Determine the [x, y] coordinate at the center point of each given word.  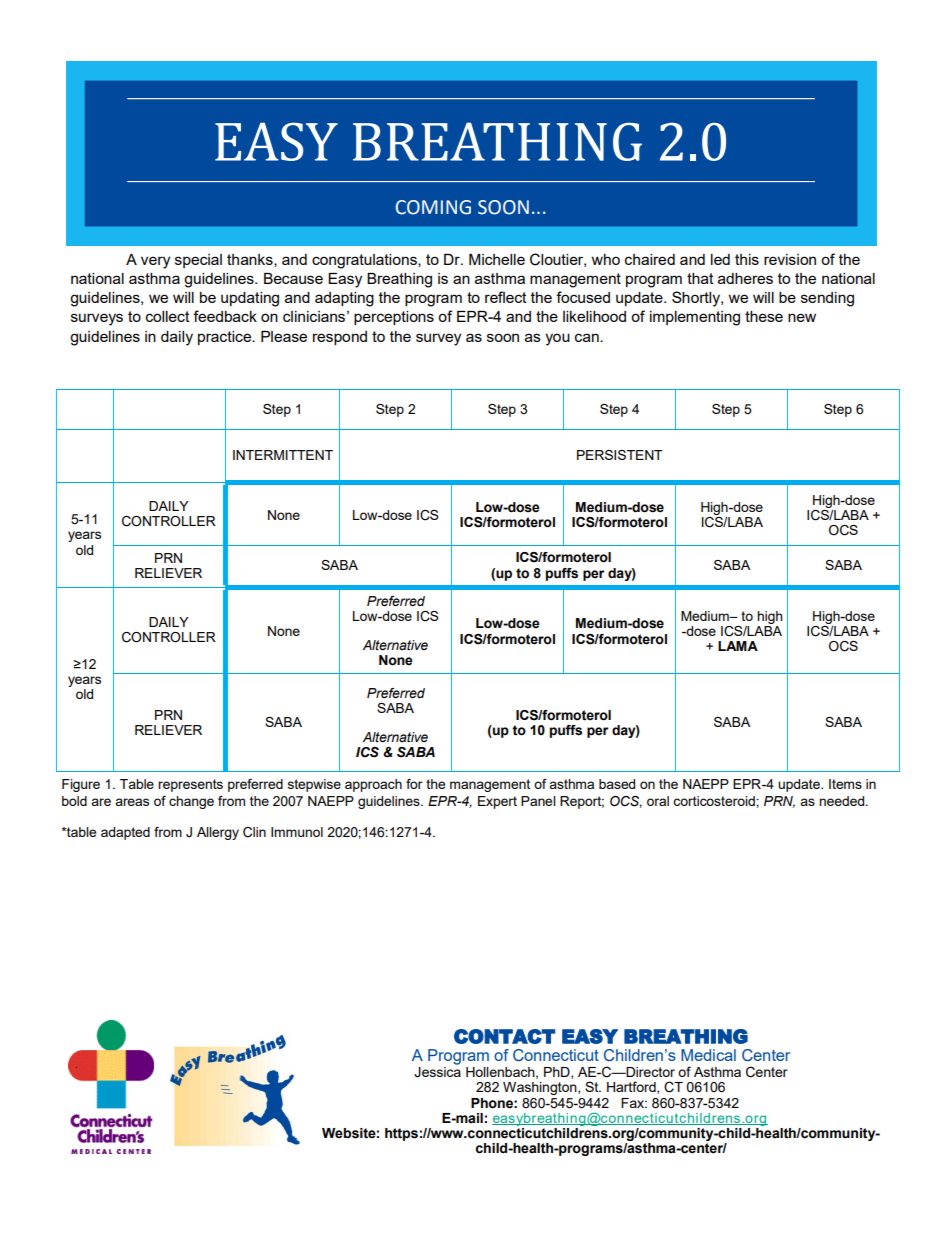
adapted [125, 833]
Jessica [437, 1072]
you [557, 339]
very [155, 262]
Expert [497, 802]
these [764, 316]
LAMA [738, 646]
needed [843, 801]
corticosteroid [715, 801]
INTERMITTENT [283, 455]
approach [373, 785]
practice [225, 338]
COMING [433, 207]
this [747, 259]
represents [190, 785]
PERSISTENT [620, 455]
